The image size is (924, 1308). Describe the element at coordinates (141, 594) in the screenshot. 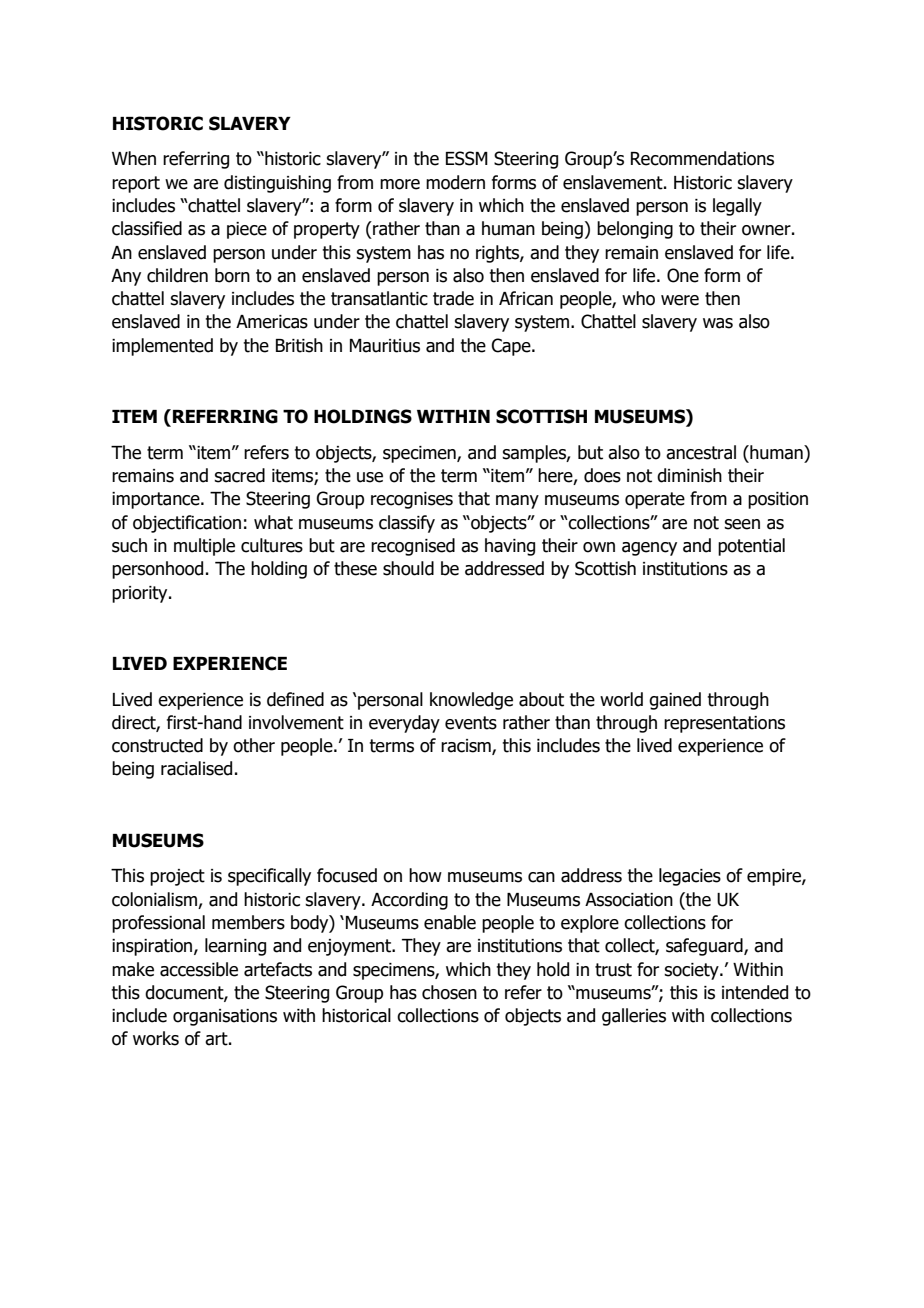

I see `priority` at that location.
